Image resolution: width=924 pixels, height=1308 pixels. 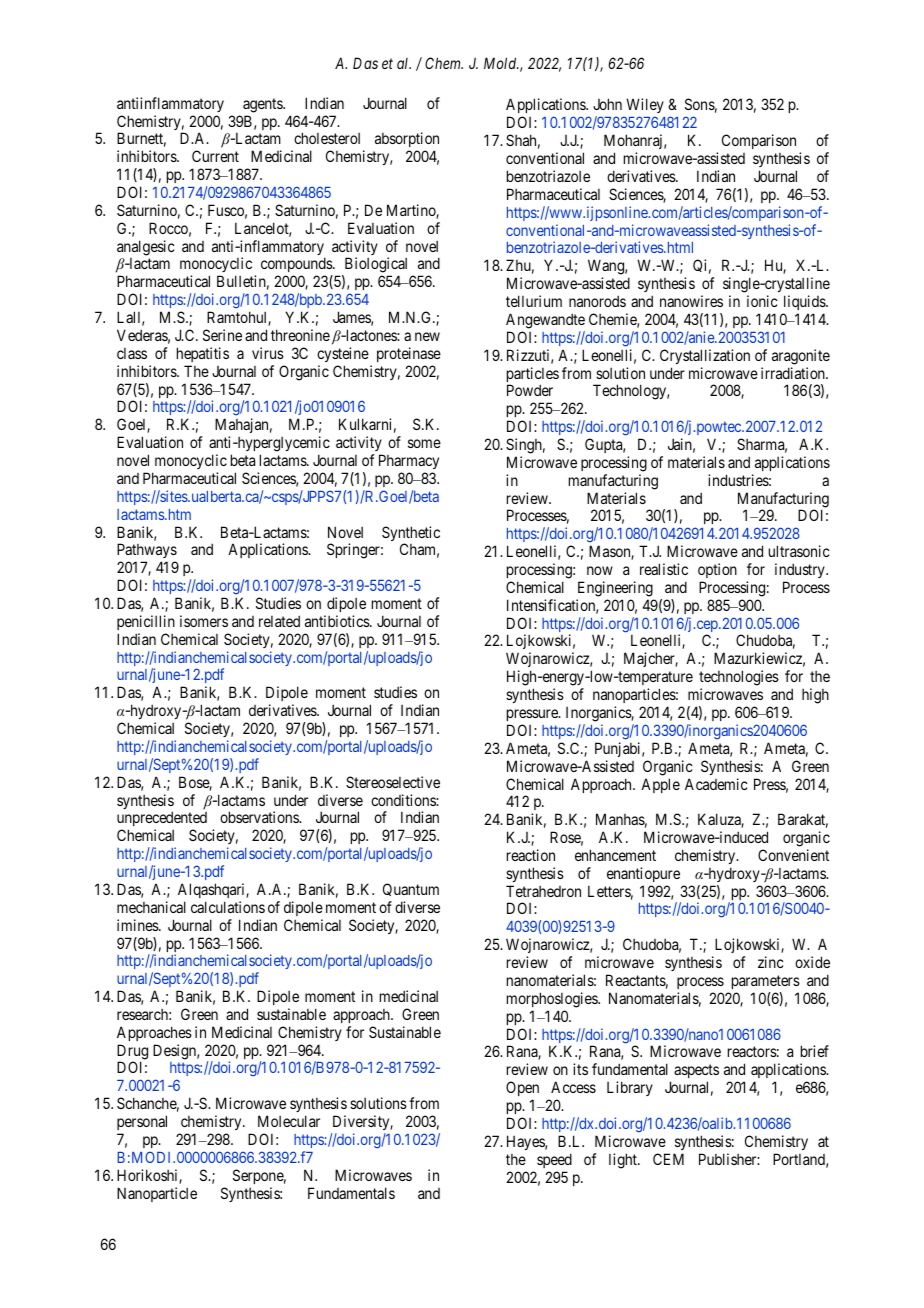 What do you see at coordinates (793, 855) in the screenshot?
I see `Convenient` at bounding box center [793, 855].
